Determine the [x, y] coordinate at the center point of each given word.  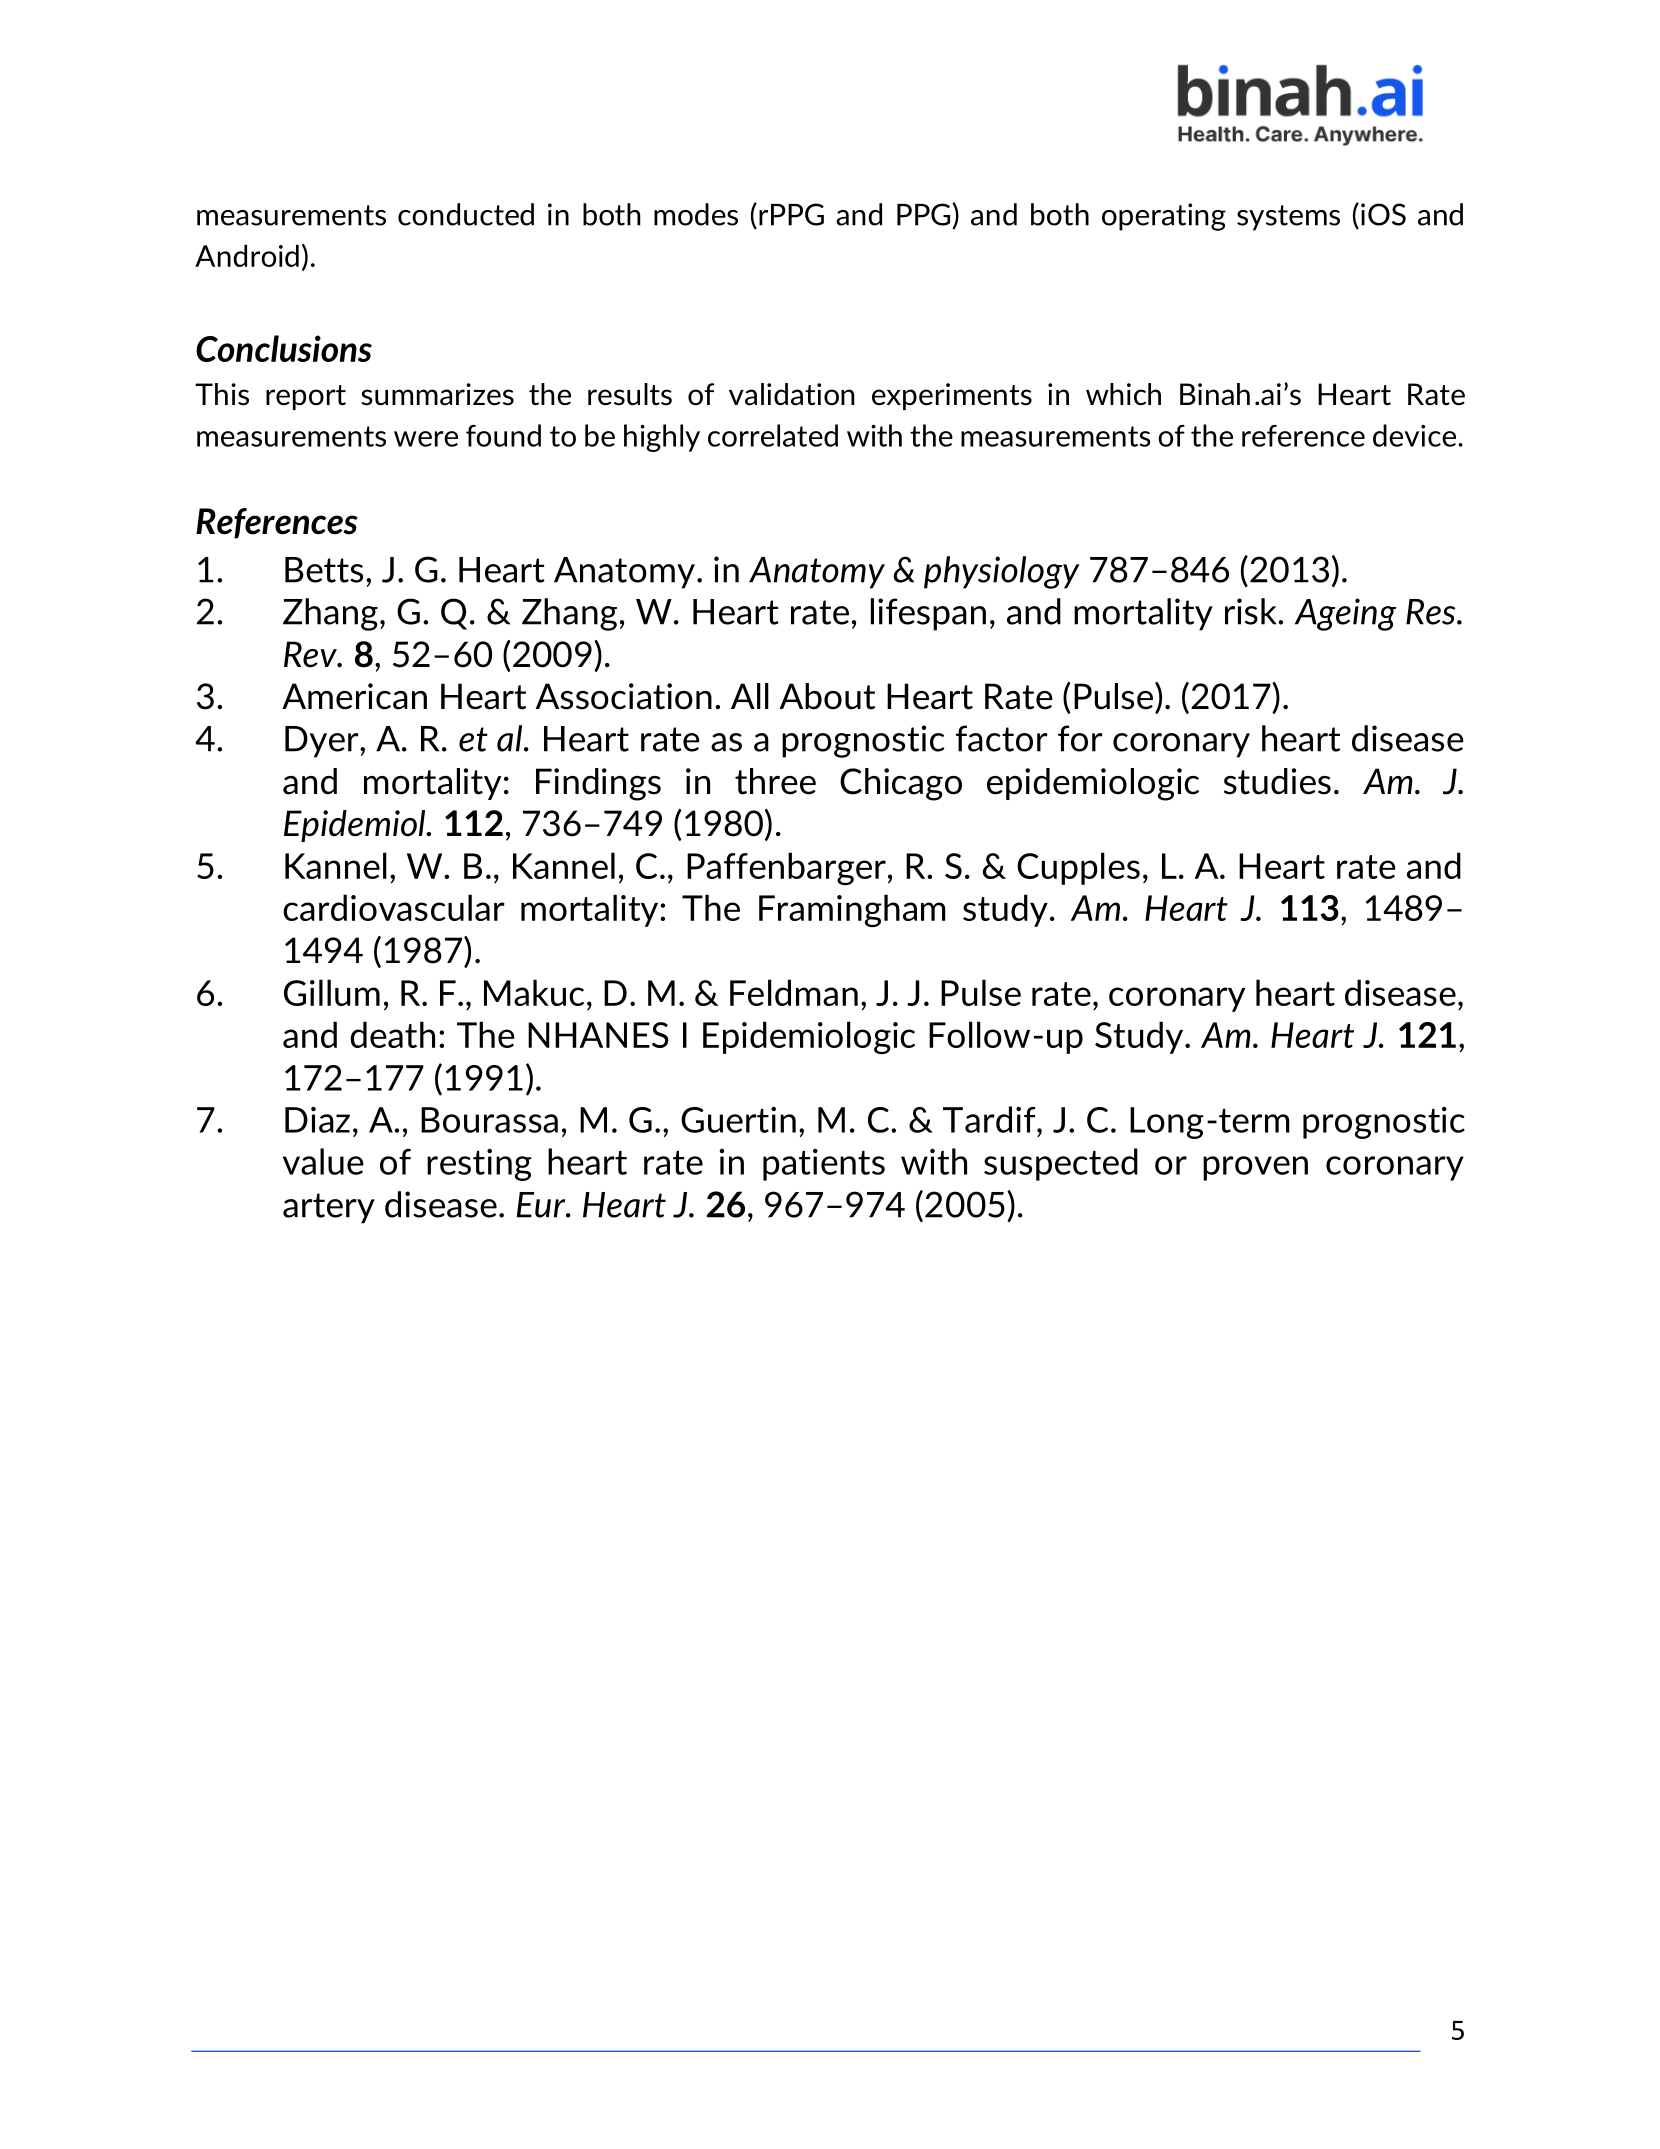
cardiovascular [394, 907]
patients [824, 1165]
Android [247, 255]
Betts [324, 570]
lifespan [928, 614]
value [323, 1161]
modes [696, 214]
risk [1252, 611]
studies [1277, 781]
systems [1288, 218]
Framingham [852, 910]
